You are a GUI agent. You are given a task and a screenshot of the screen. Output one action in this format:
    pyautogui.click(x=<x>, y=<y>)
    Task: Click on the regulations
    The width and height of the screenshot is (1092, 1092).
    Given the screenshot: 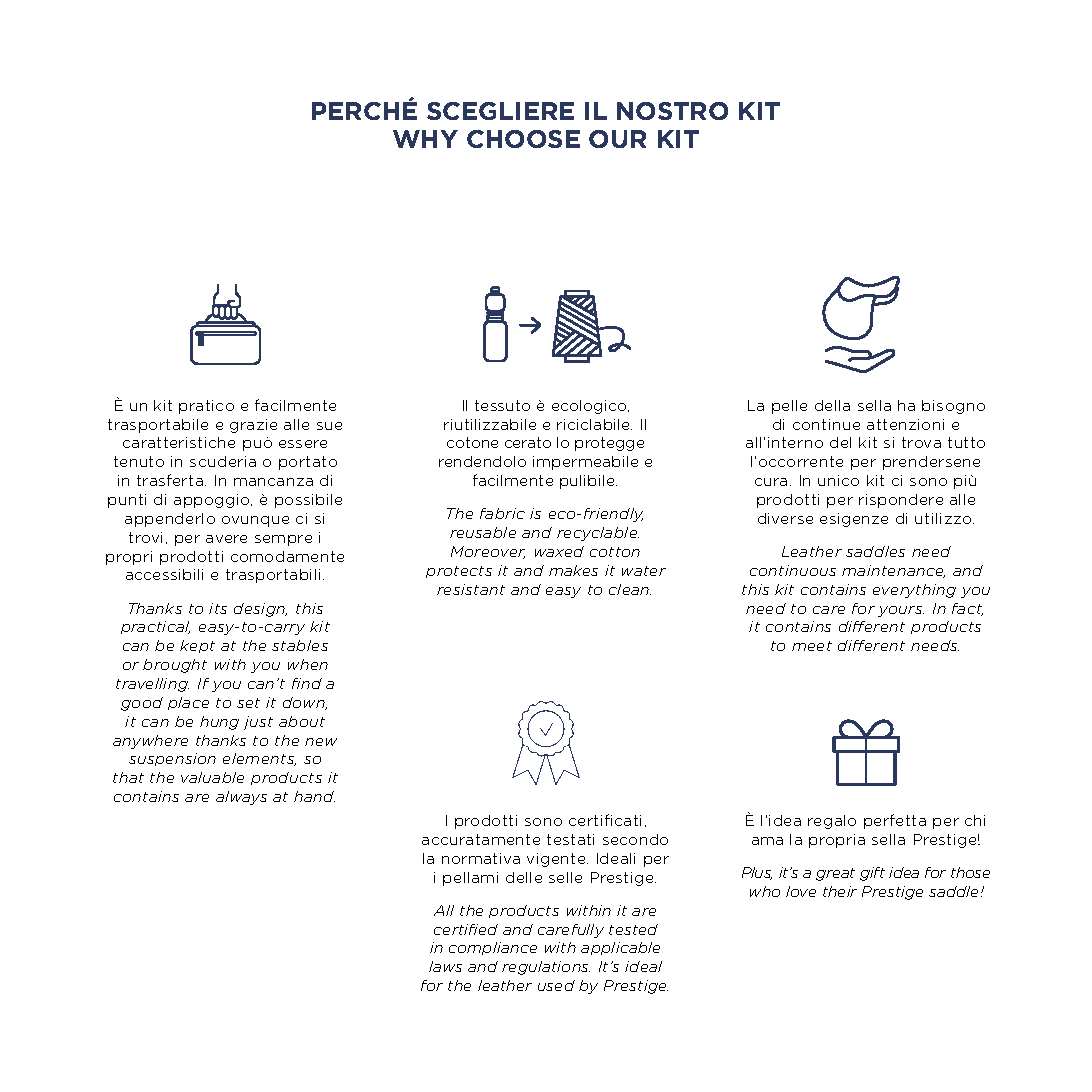 What is the action you would take?
    pyautogui.click(x=546, y=968)
